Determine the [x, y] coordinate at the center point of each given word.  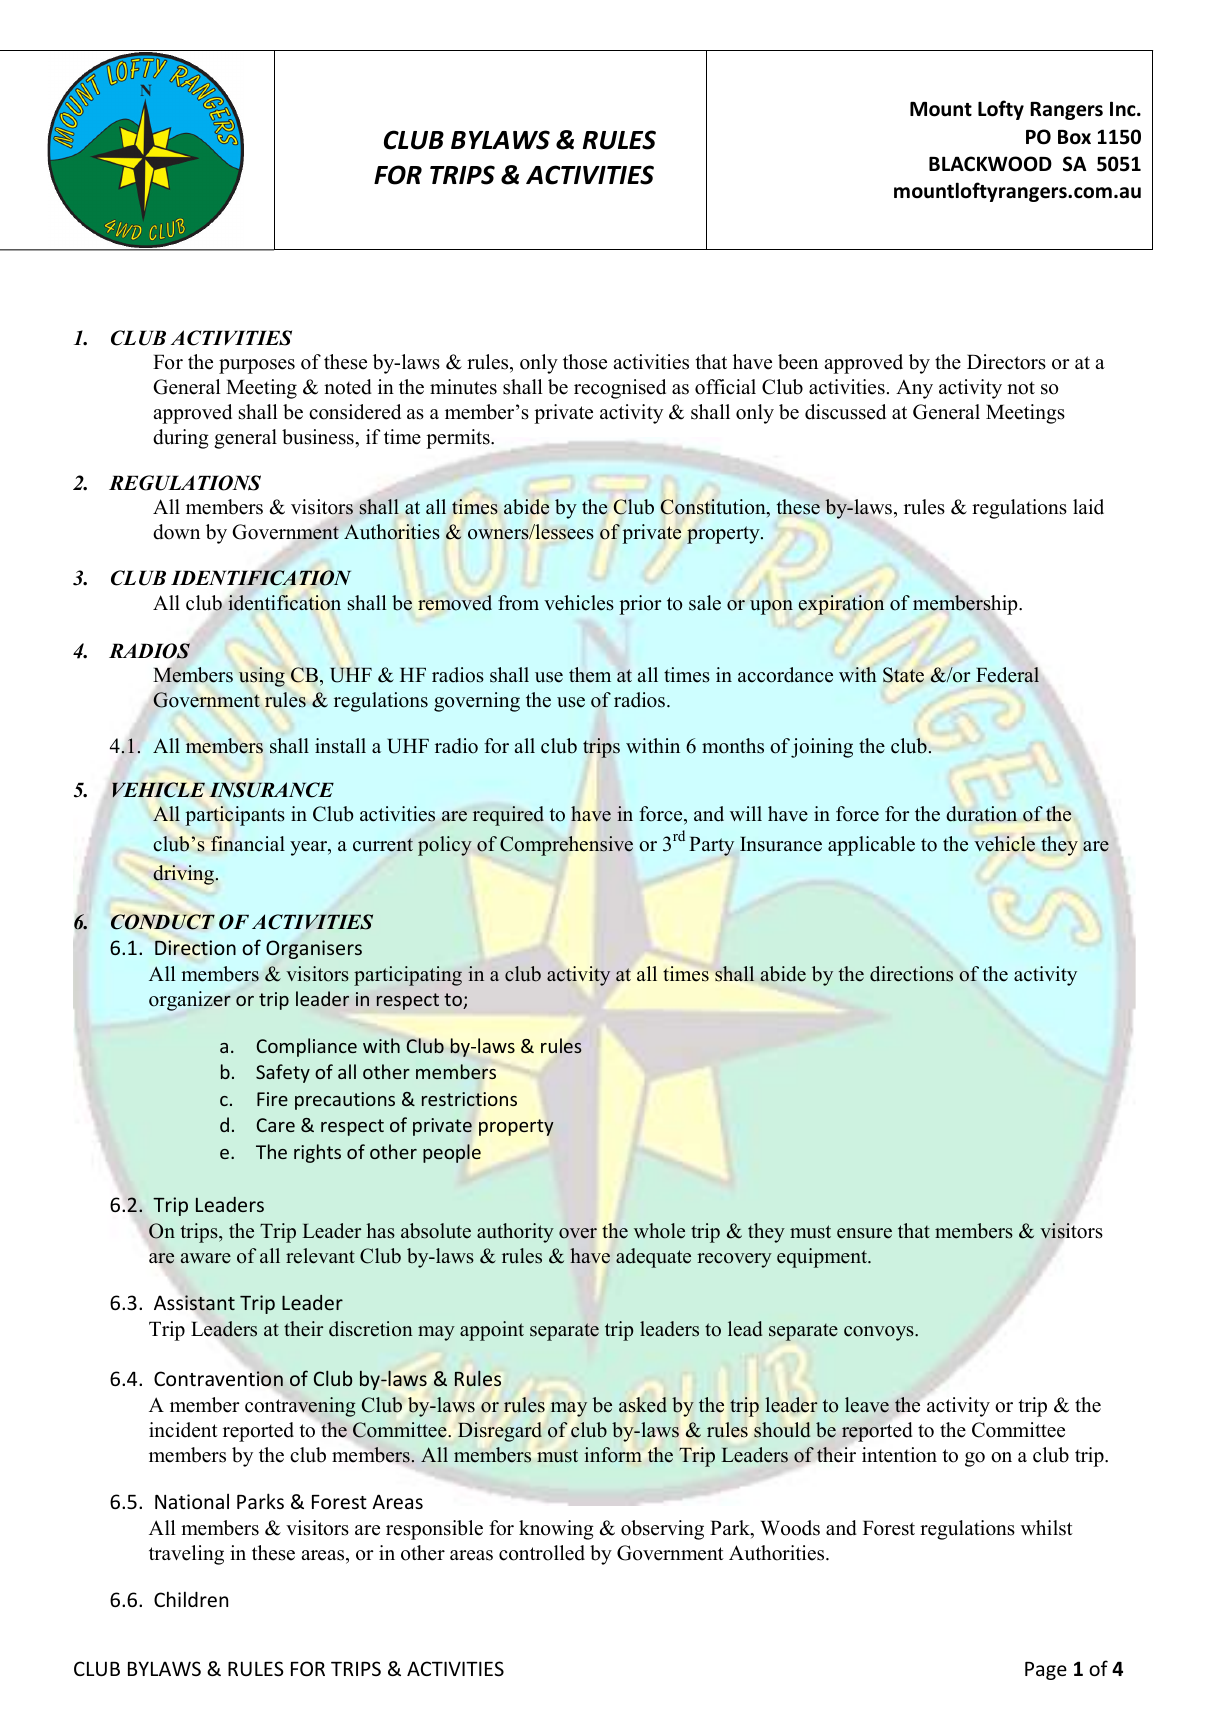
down [176, 532]
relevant [320, 1256]
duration [981, 814]
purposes [257, 366]
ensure [864, 1233]
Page [1046, 1671]
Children [191, 1599]
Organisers [314, 949]
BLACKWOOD [990, 164]
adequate [653, 1258]
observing [662, 1530]
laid [1088, 507]
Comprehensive [566, 846]
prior [640, 605]
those [585, 362]
